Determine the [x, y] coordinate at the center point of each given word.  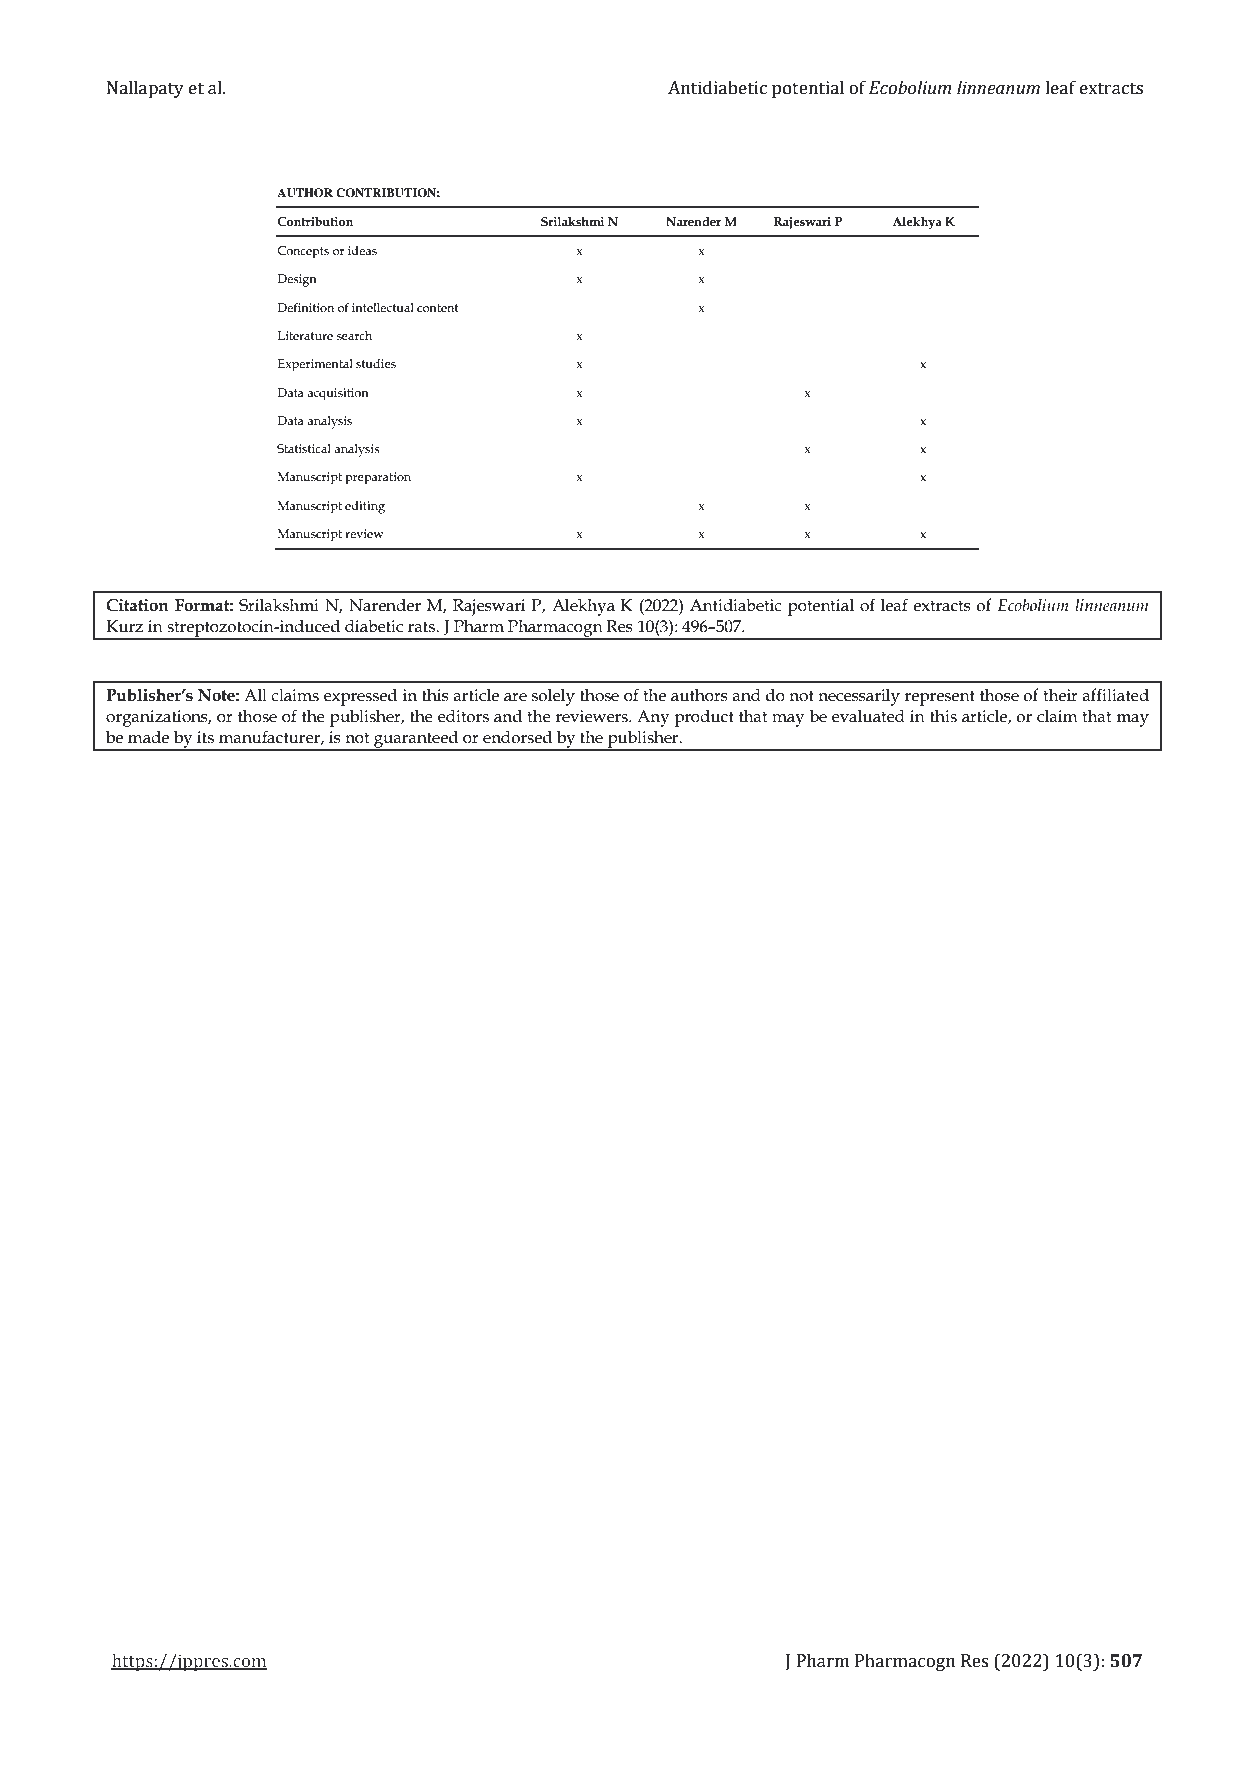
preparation [378, 478]
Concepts [303, 252]
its [205, 737]
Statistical [304, 449]
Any [653, 718]
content [438, 308]
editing [365, 507]
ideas [362, 250]
